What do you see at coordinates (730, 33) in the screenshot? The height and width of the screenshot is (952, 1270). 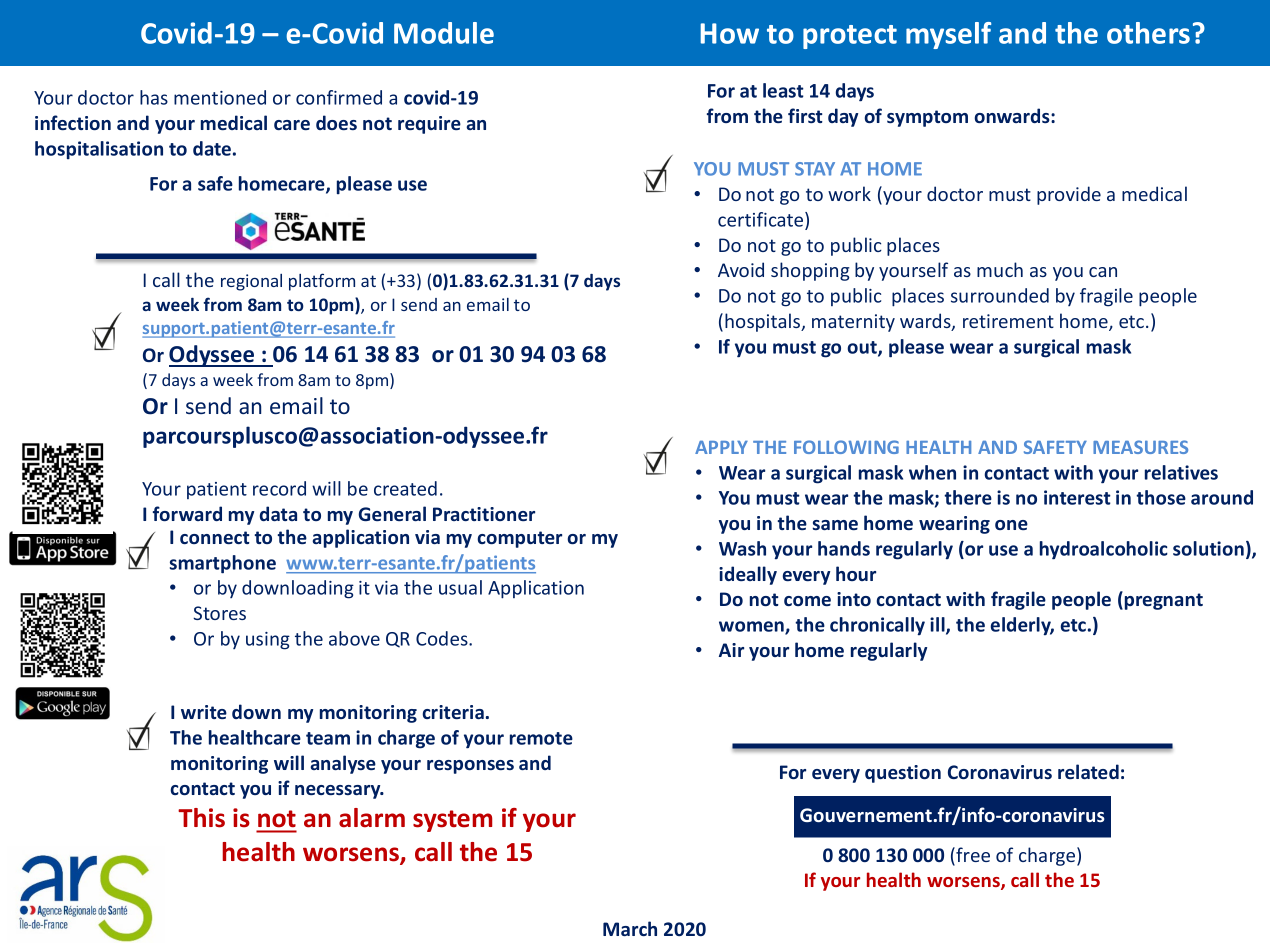 I see `How` at bounding box center [730, 33].
